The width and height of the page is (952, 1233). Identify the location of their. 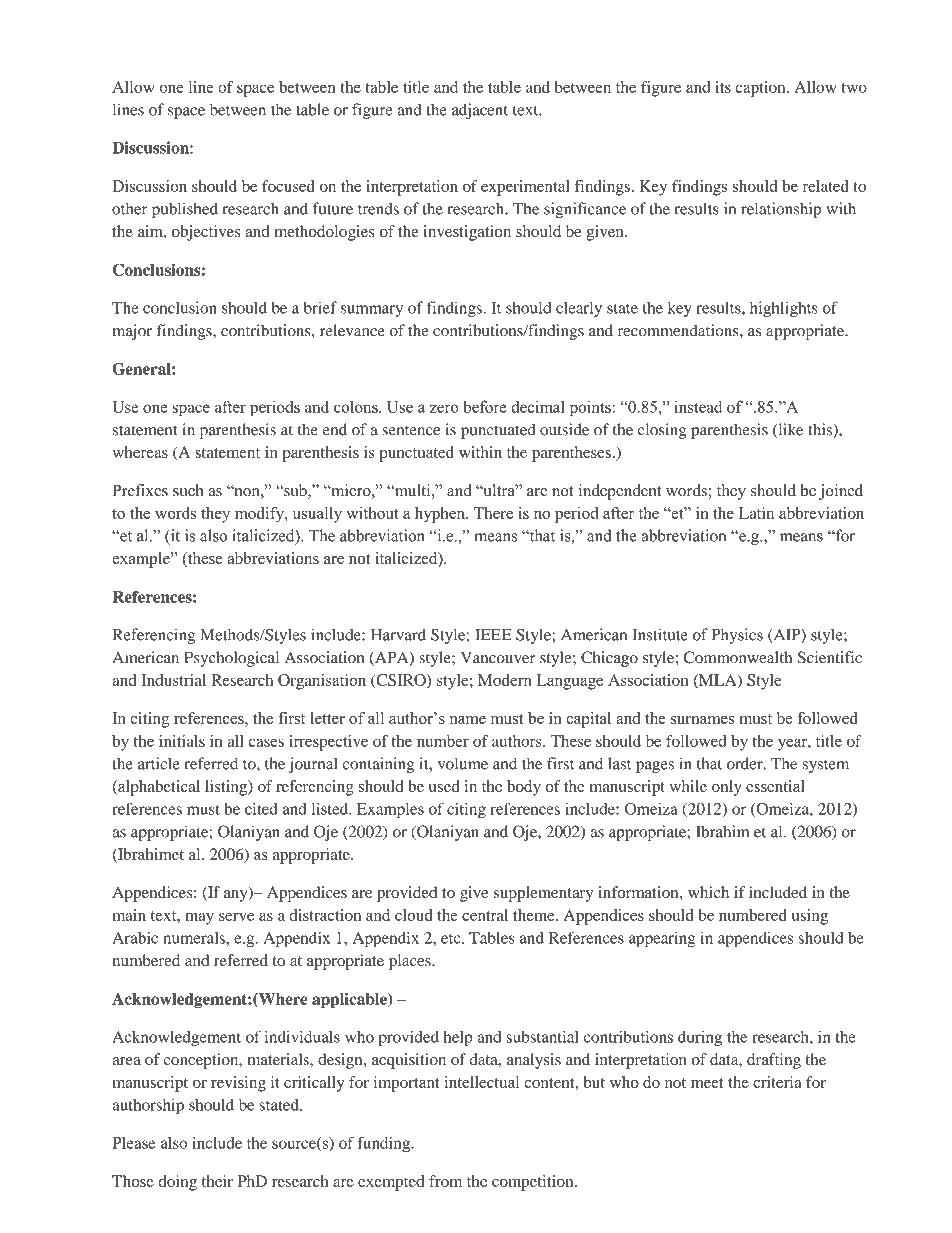
(217, 1181).
